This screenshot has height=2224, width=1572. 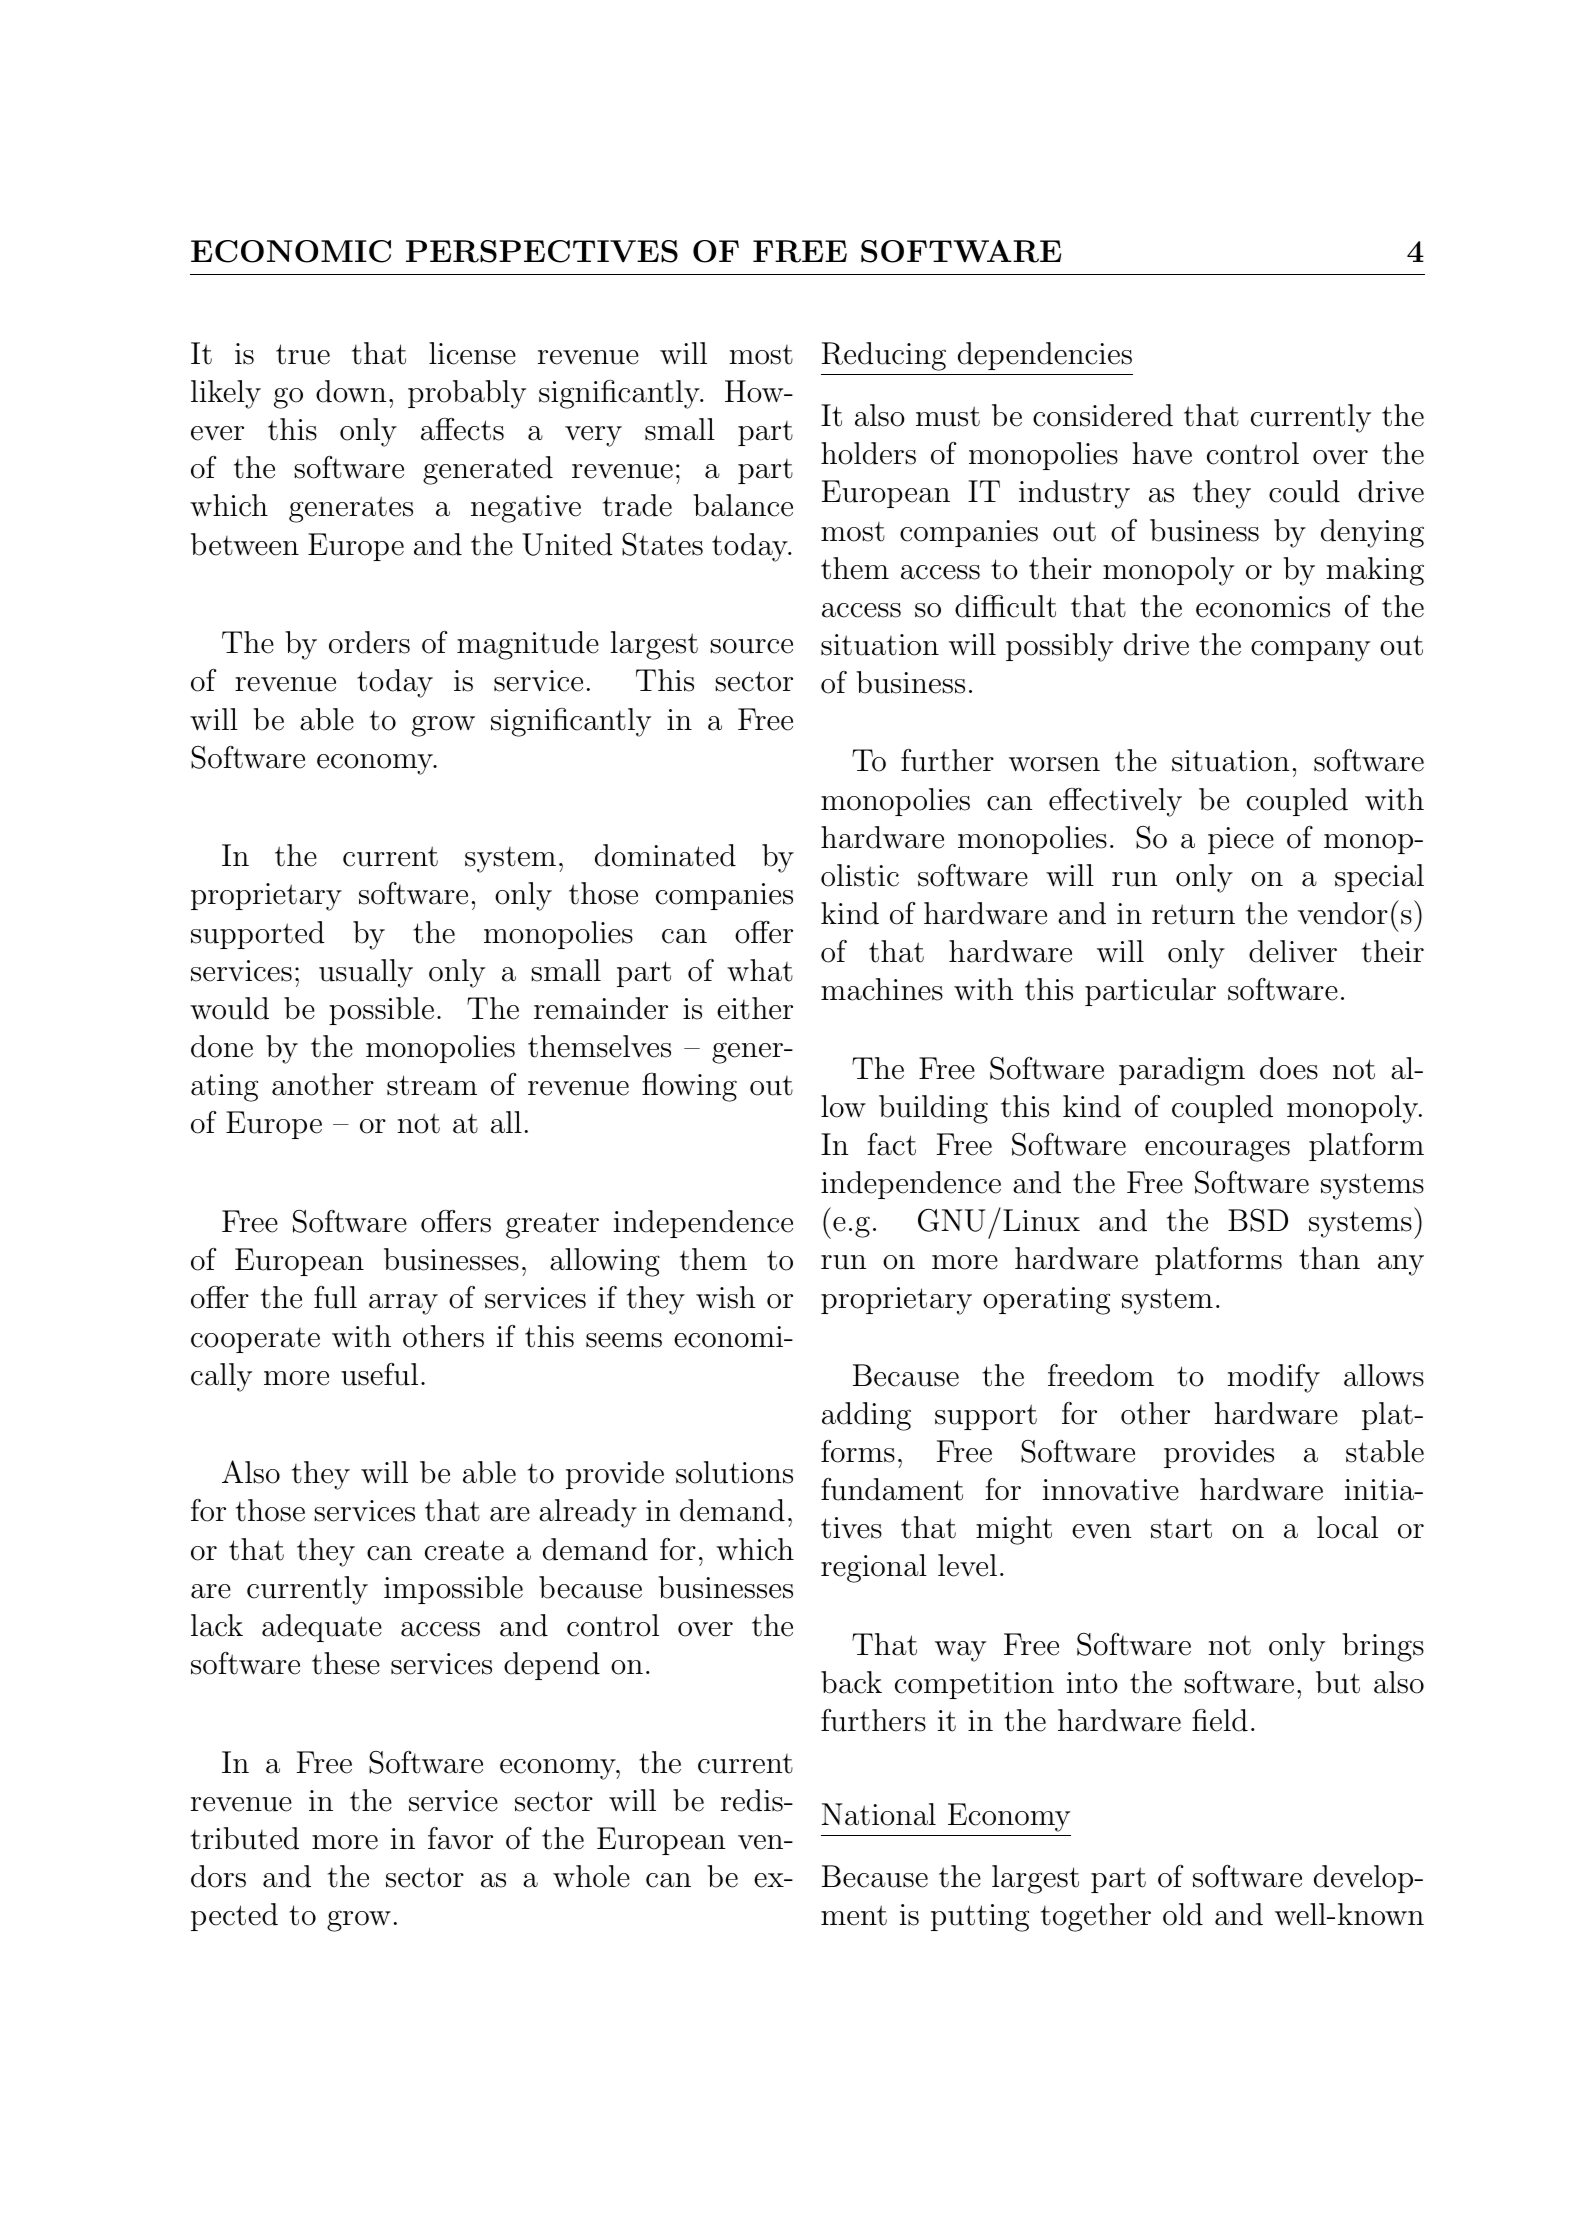 What do you see at coordinates (1181, 1528) in the screenshot?
I see `start` at bounding box center [1181, 1528].
